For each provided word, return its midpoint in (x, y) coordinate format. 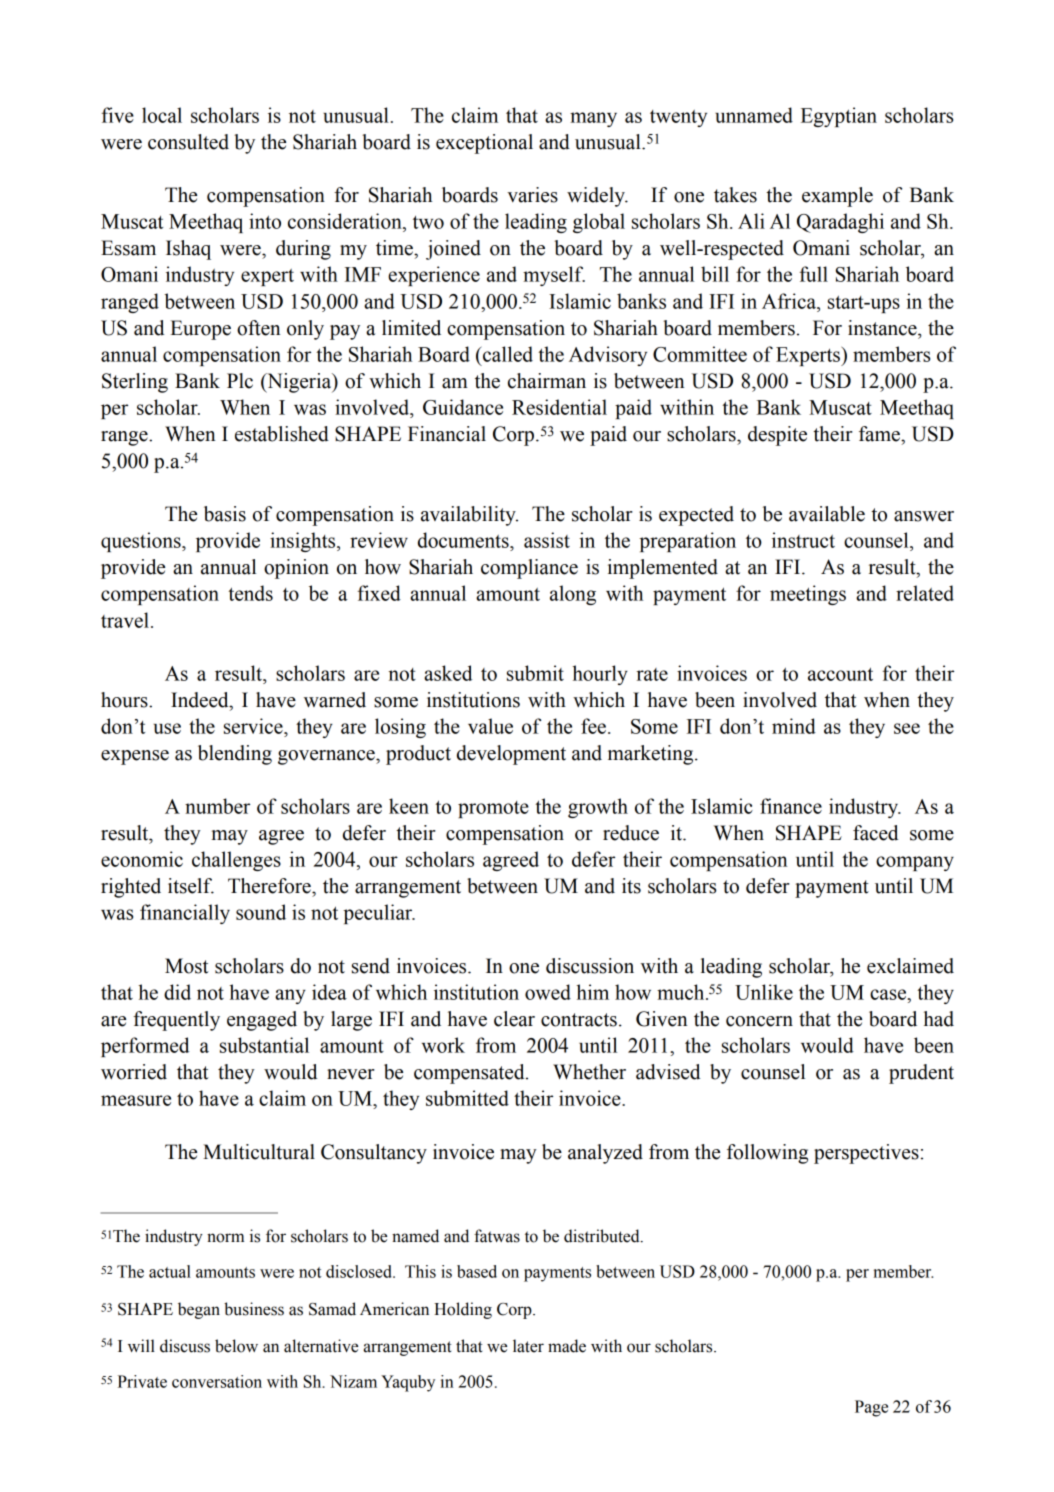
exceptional (484, 144)
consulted (188, 142)
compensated (470, 1074)
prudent (921, 1074)
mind (794, 726)
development (511, 755)
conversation (217, 1381)
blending (235, 755)
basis (225, 514)
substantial (264, 1045)
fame (880, 434)
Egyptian (839, 117)
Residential (559, 407)
